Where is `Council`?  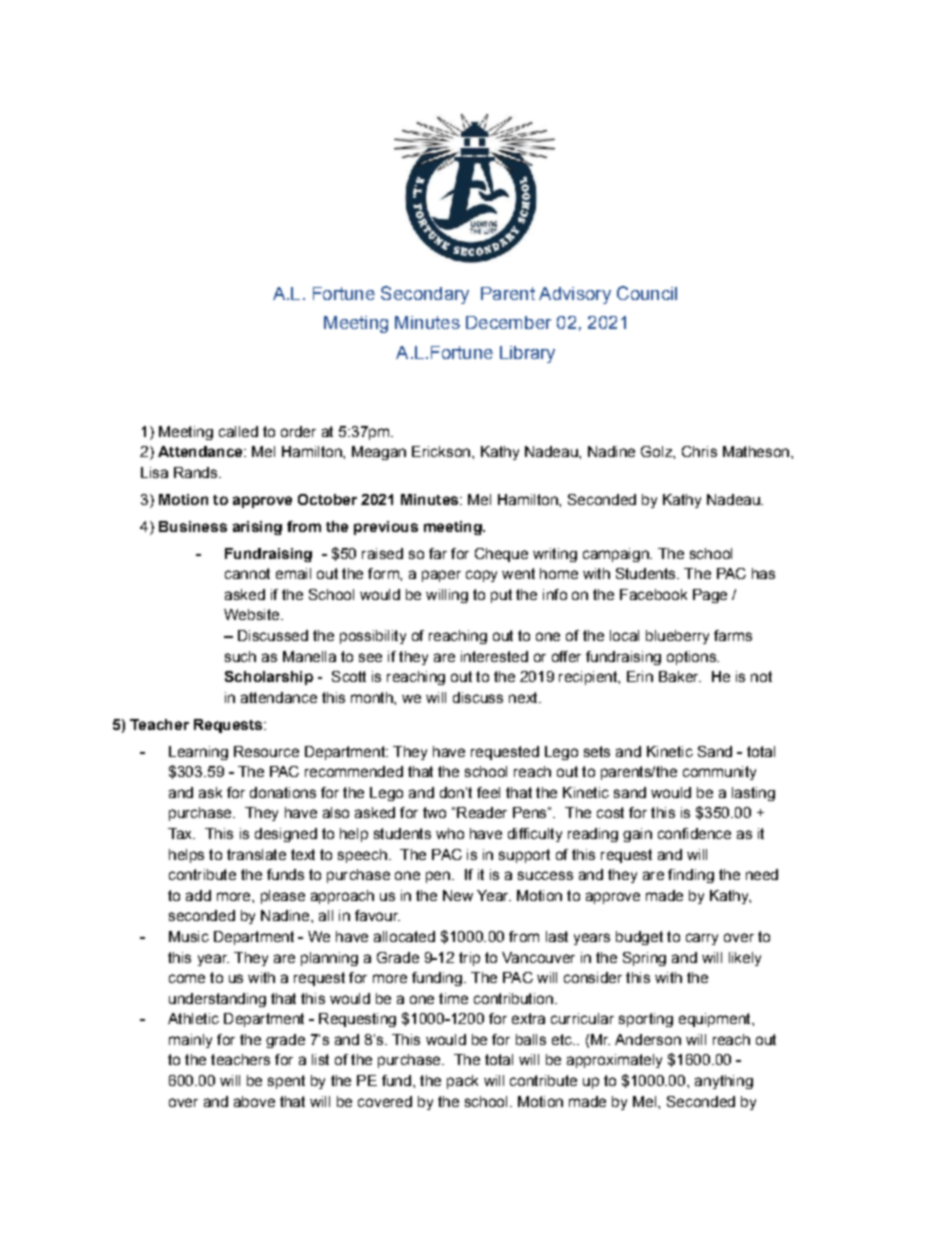
Council is located at coordinates (647, 293).
